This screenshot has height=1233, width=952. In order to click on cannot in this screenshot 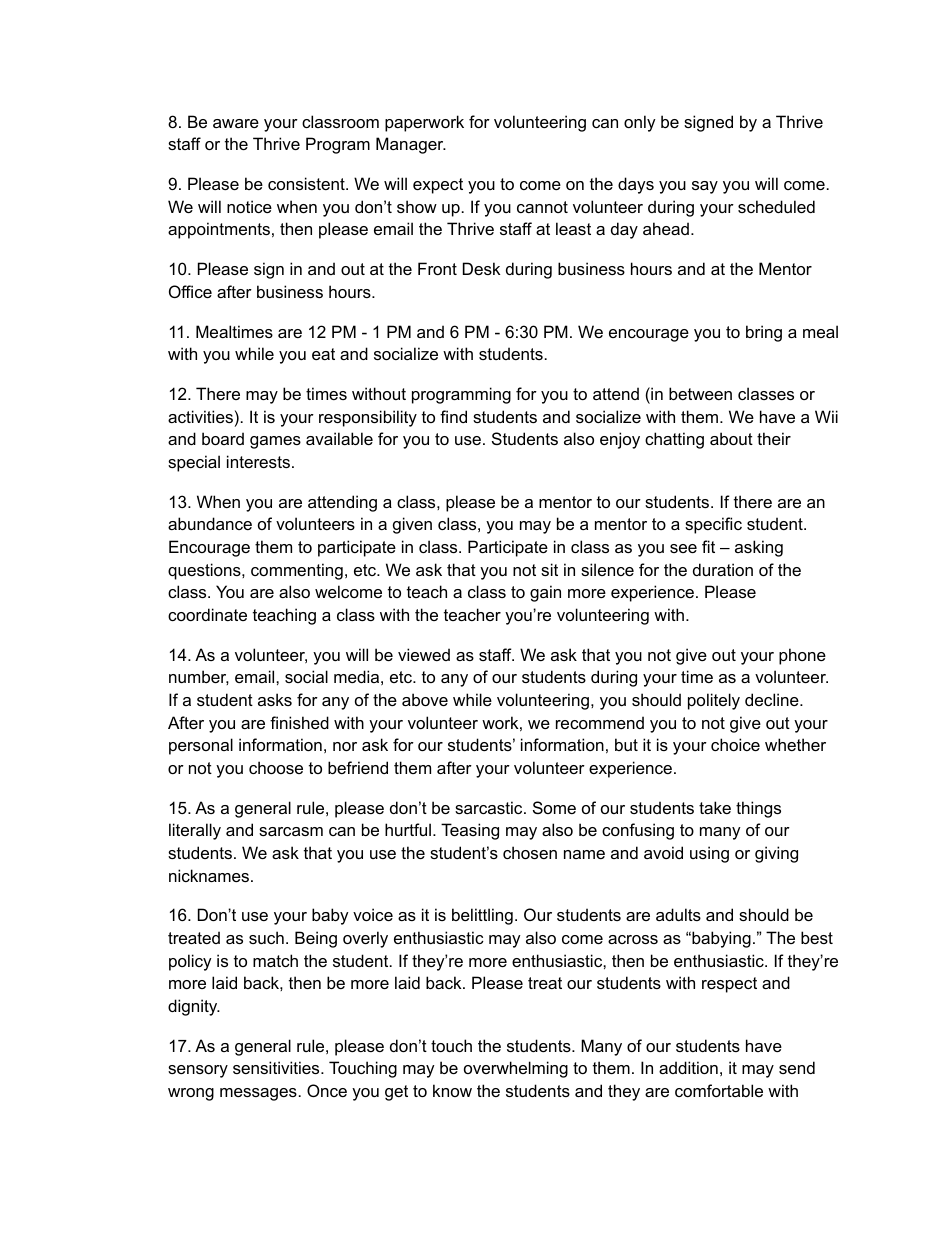, I will do `click(542, 207)`.
